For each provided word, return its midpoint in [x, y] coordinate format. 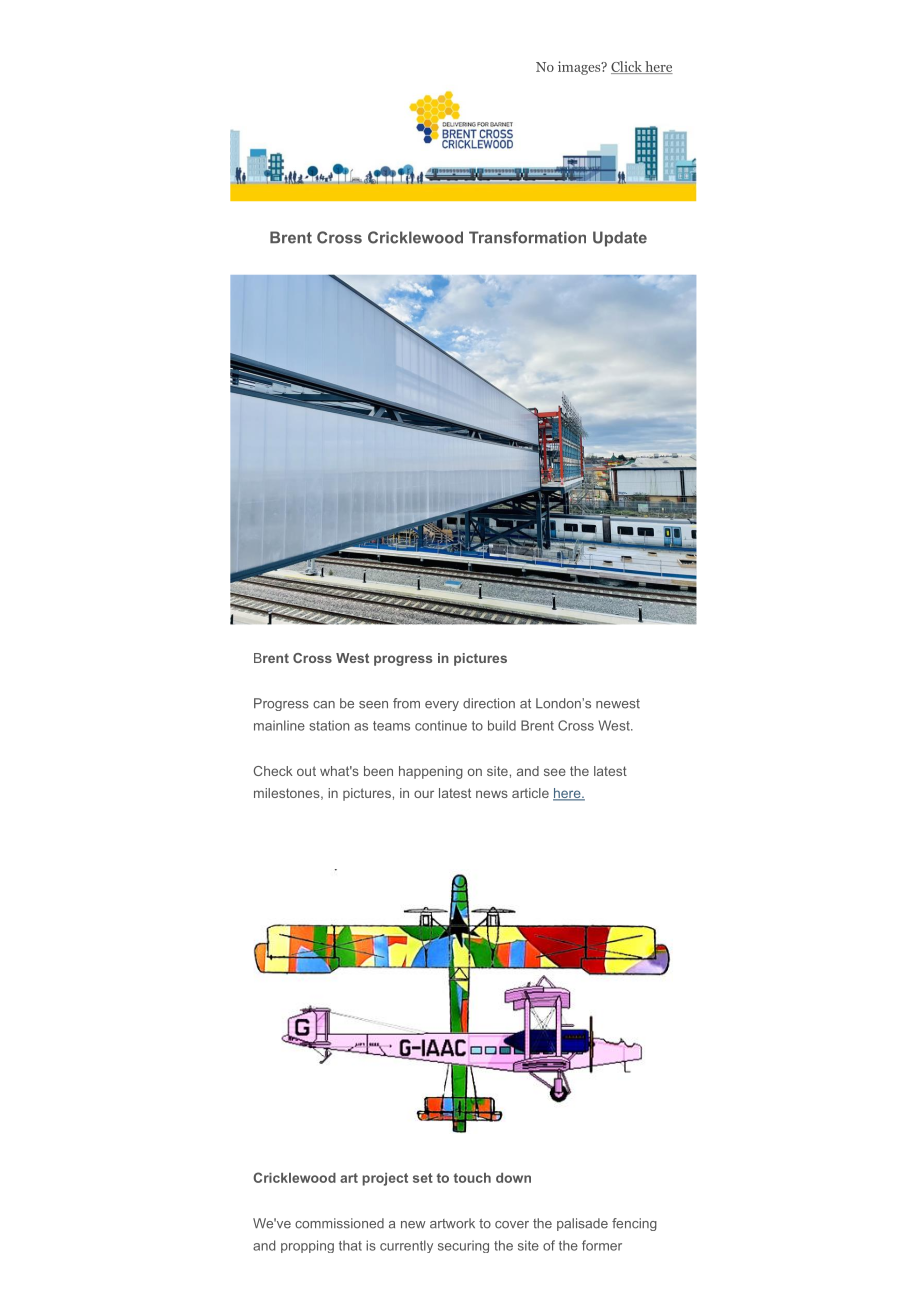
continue [441, 725]
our [424, 794]
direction [489, 703]
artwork [452, 1223]
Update [620, 239]
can [324, 705]
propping [307, 1246]
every [442, 706]
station [329, 725]
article [530, 793]
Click [627, 67]
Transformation [527, 237]
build [502, 725]
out [306, 771]
